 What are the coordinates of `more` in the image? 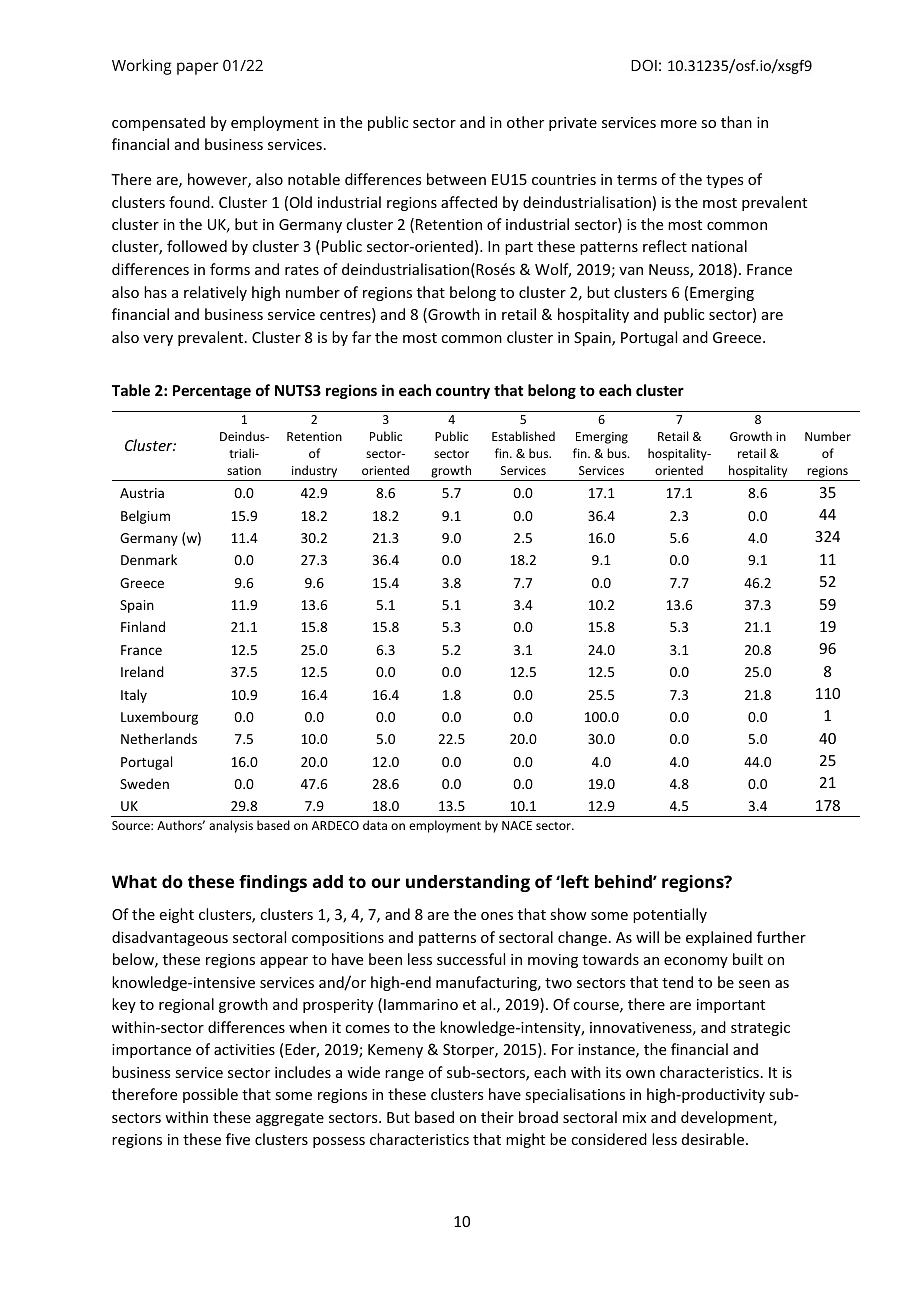 It's located at (679, 124).
